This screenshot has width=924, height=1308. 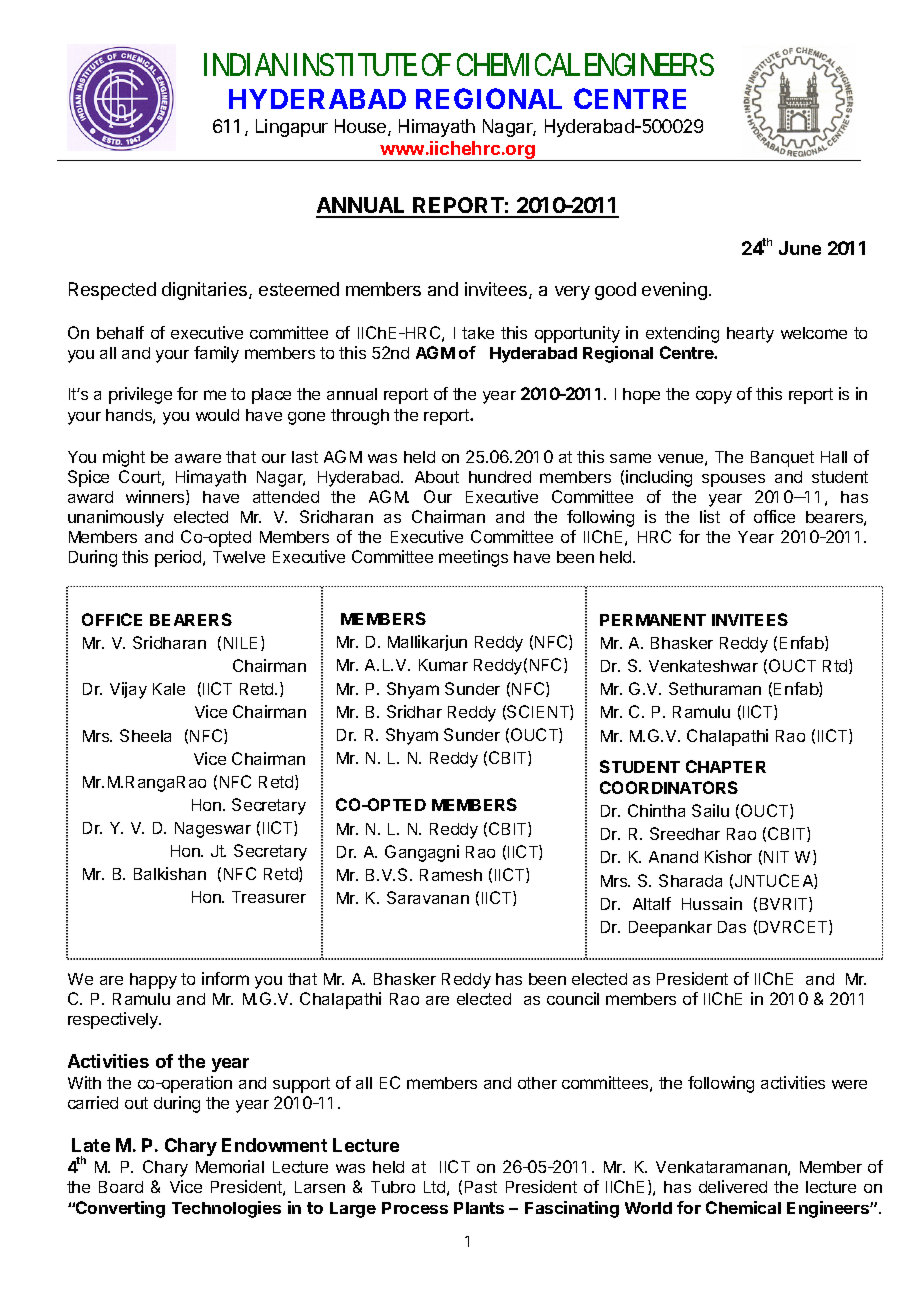 What do you see at coordinates (198, 458) in the screenshot?
I see `aware` at bounding box center [198, 458].
